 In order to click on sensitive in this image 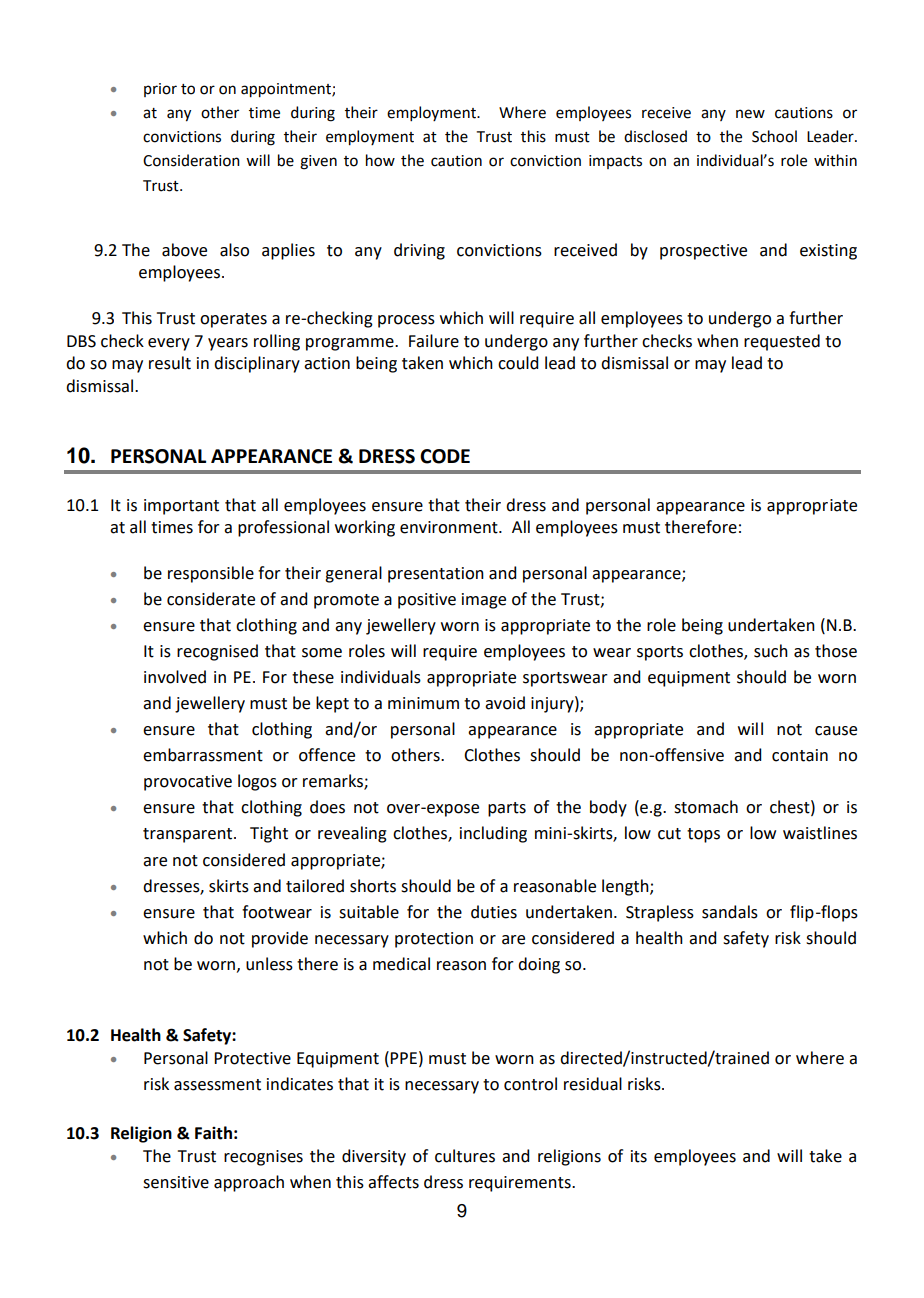, I will do `click(176, 1182)`.
